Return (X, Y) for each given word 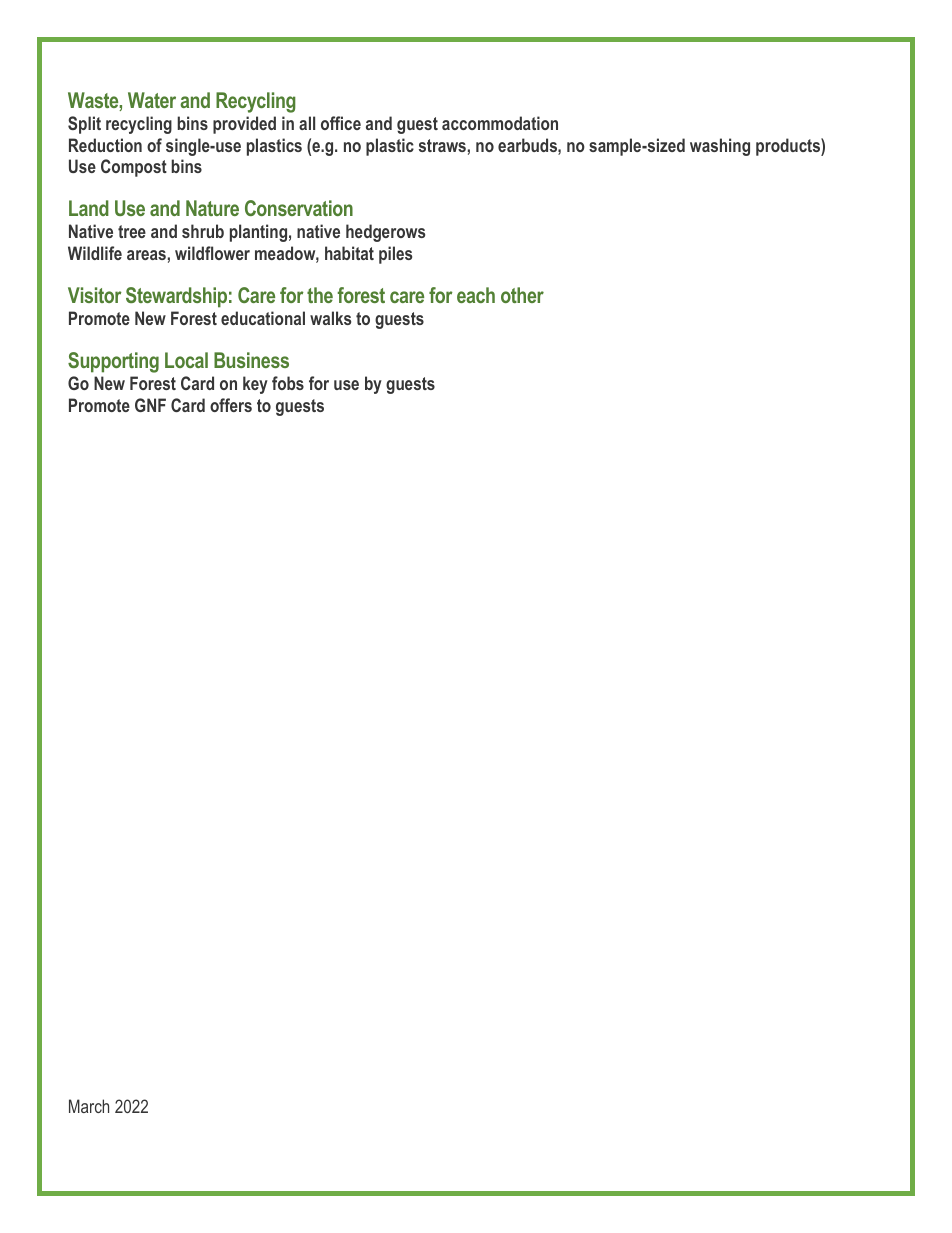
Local (186, 360)
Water (152, 100)
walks (330, 318)
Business (251, 360)
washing (720, 147)
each (476, 295)
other (522, 295)
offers (231, 405)
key (255, 385)
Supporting (113, 362)
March (89, 1106)
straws (442, 145)
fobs (288, 383)
